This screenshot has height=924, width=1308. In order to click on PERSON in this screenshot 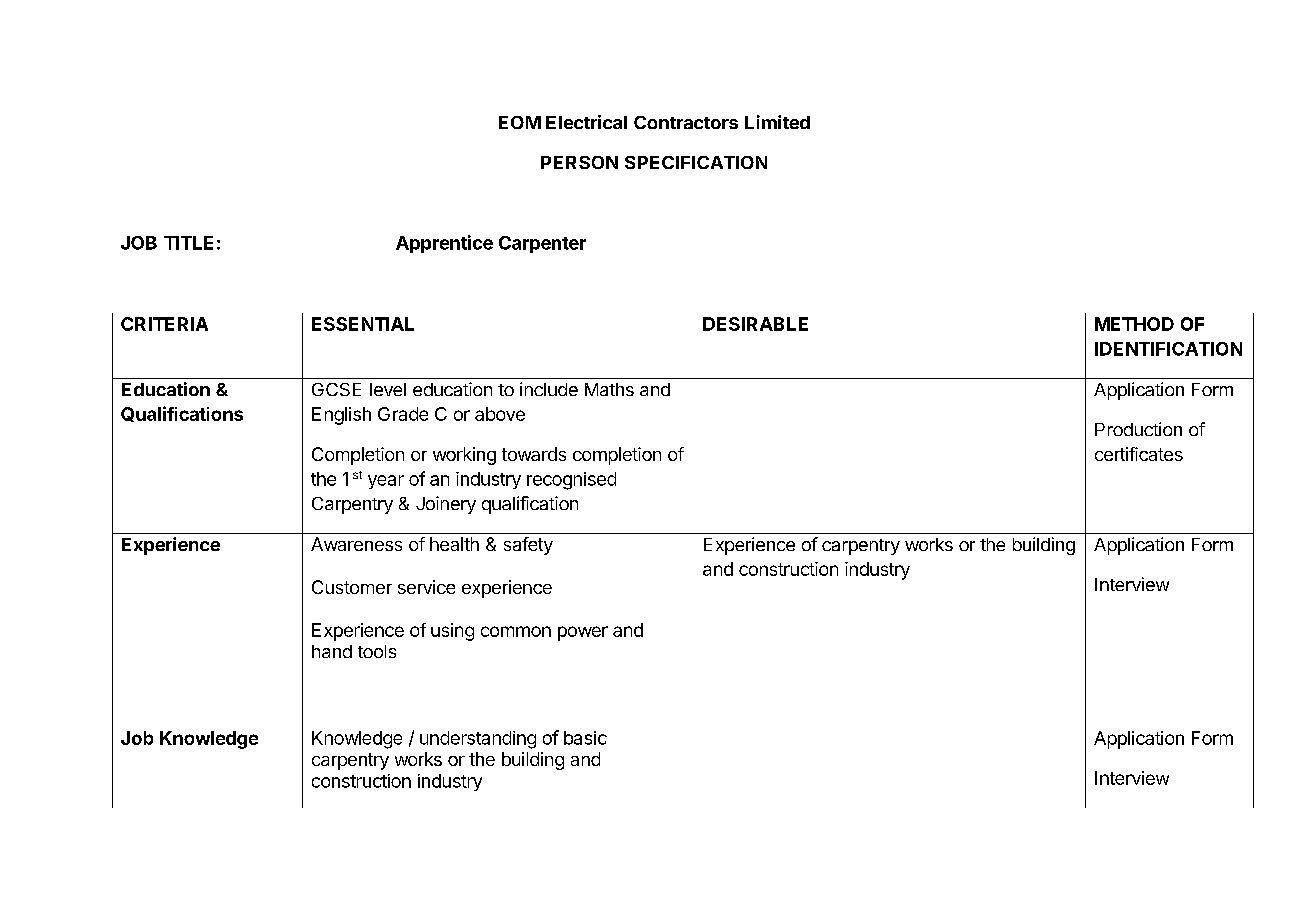, I will do `click(579, 162)`.
